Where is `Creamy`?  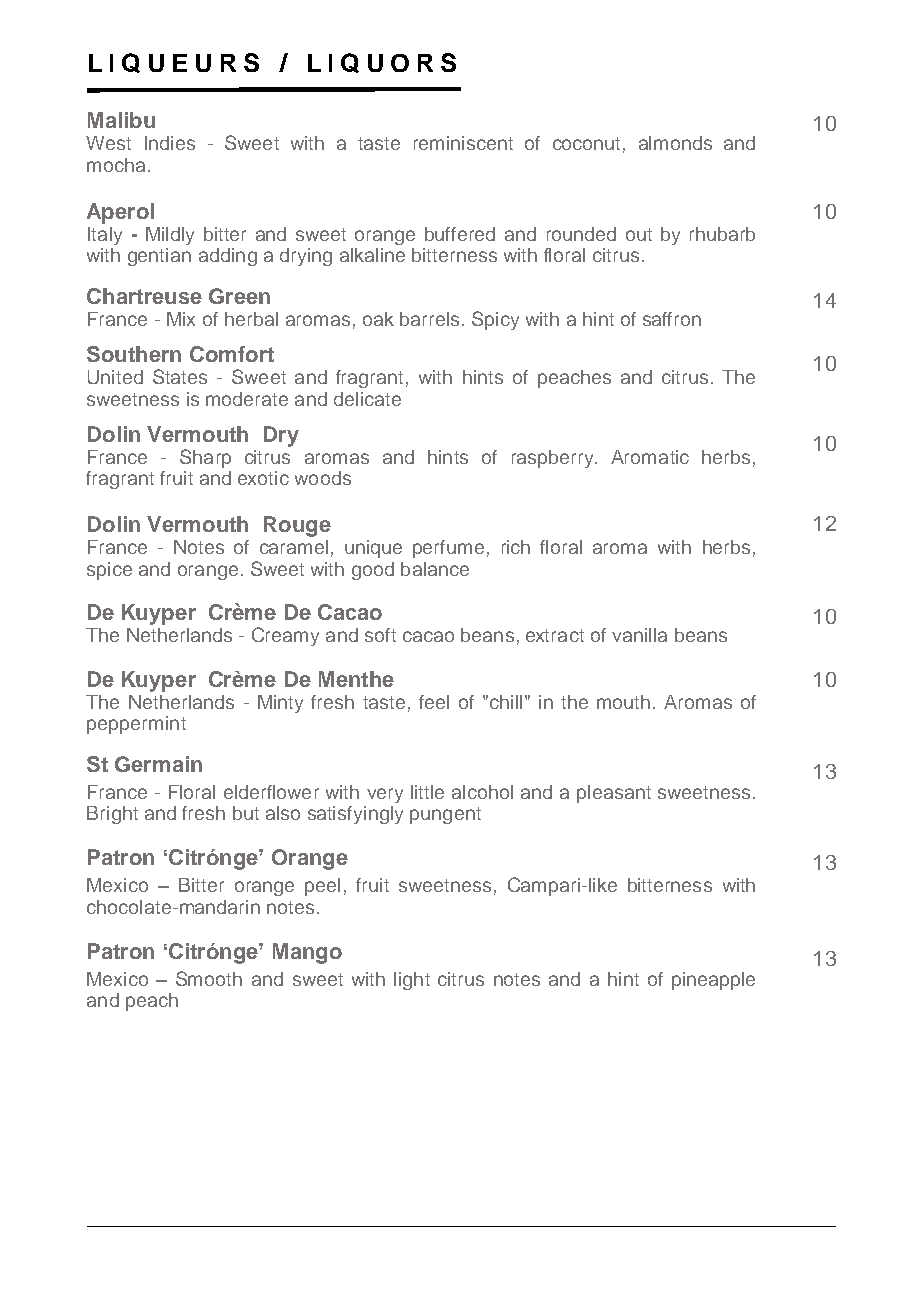
Creamy is located at coordinates (285, 636).
